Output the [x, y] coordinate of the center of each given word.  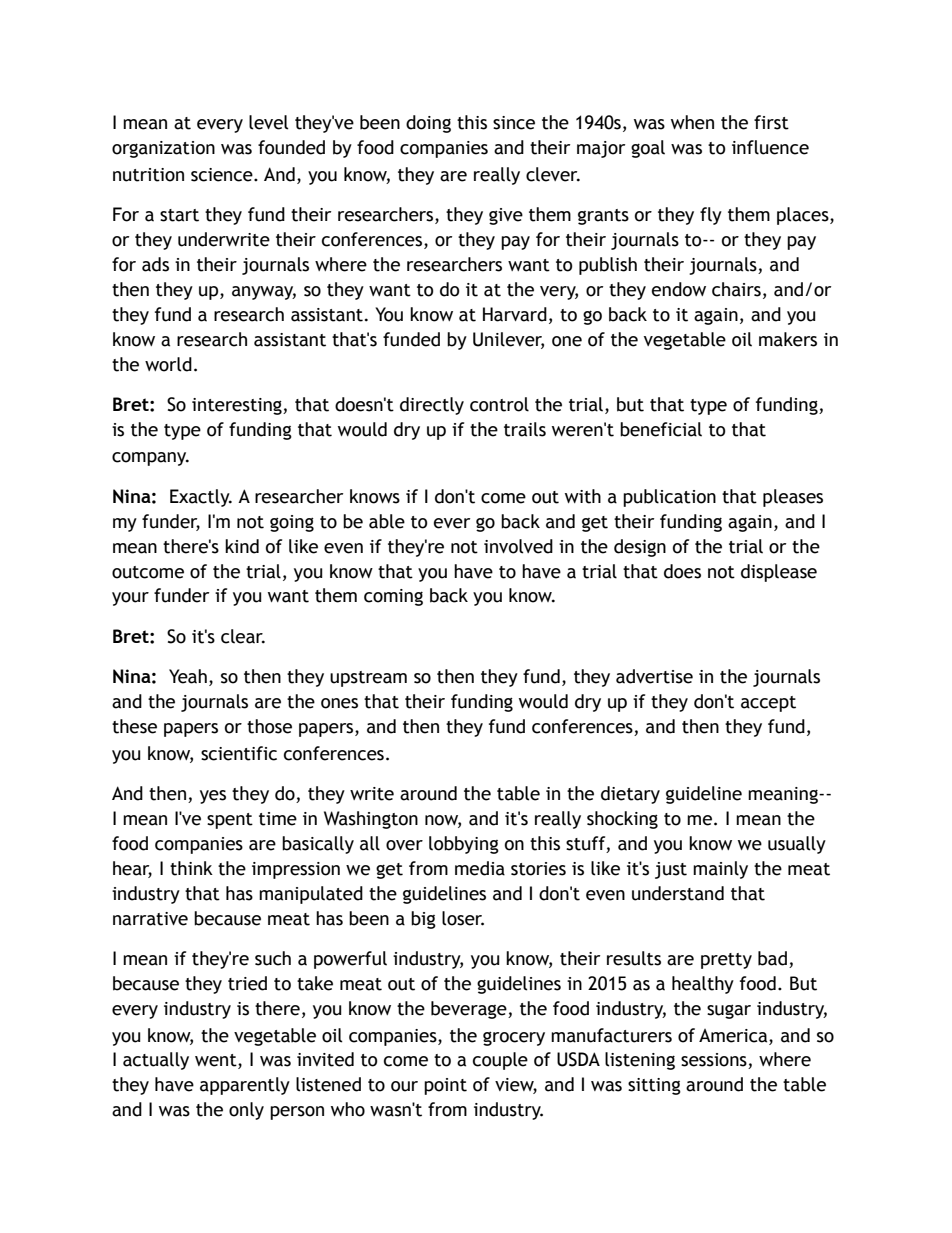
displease [779, 573]
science [223, 175]
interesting [238, 406]
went [217, 1061]
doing [428, 124]
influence [770, 147]
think [191, 868]
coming [393, 597]
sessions [715, 1061]
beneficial [661, 429]
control [499, 404]
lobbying [464, 845]
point [445, 1086]
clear [243, 636]
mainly [720, 870]
